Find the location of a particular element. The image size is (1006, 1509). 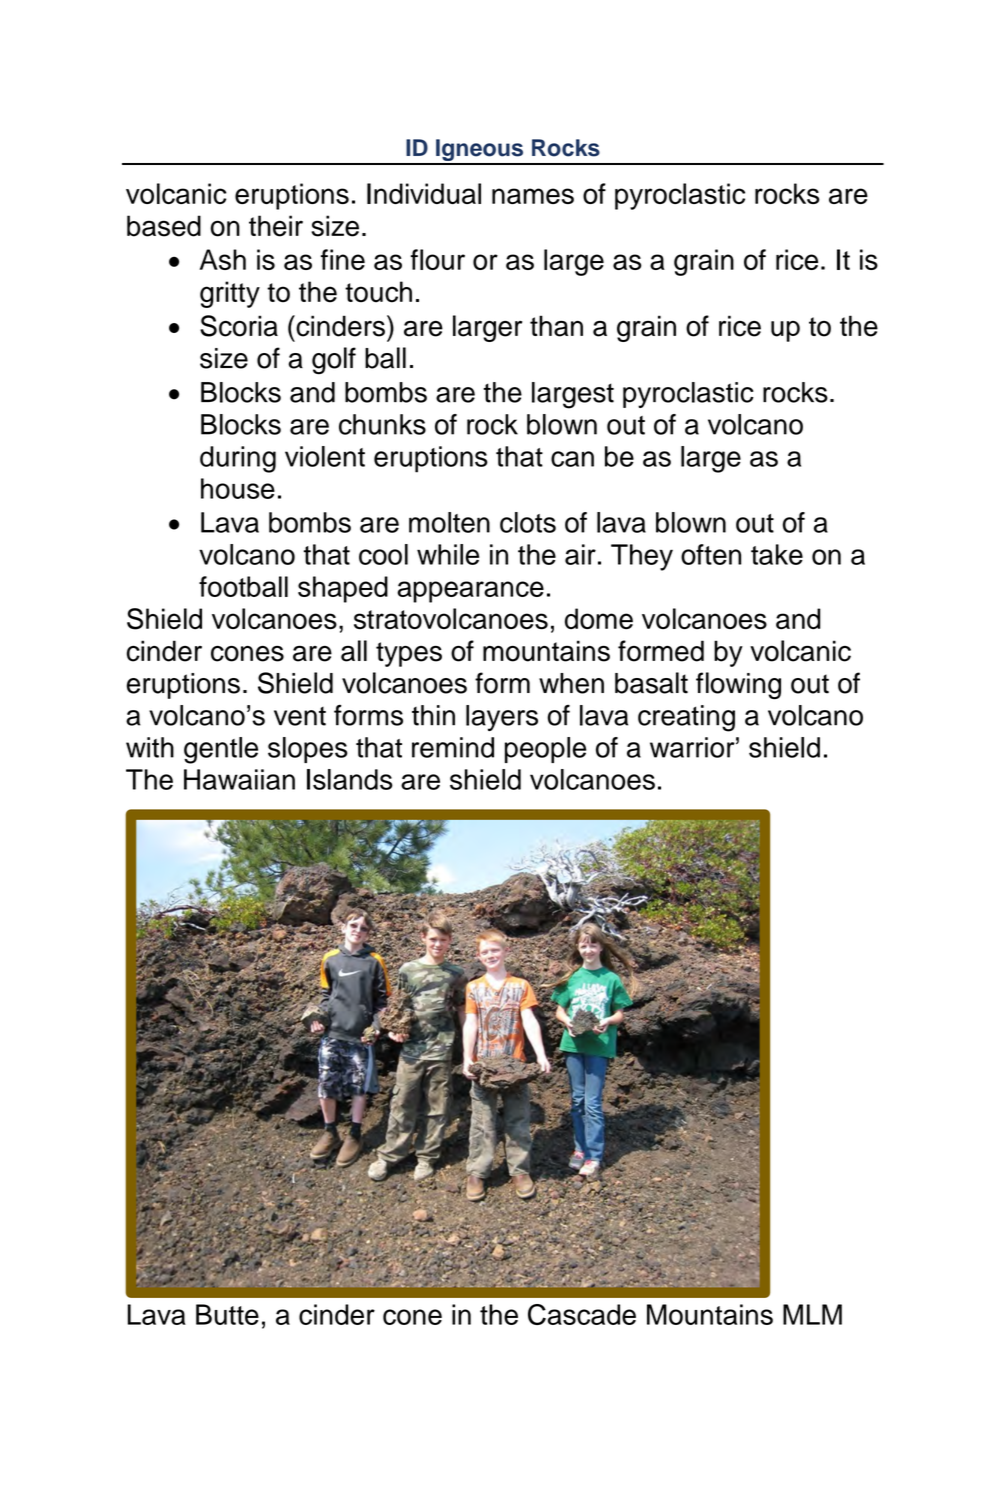

names is located at coordinates (533, 196).
